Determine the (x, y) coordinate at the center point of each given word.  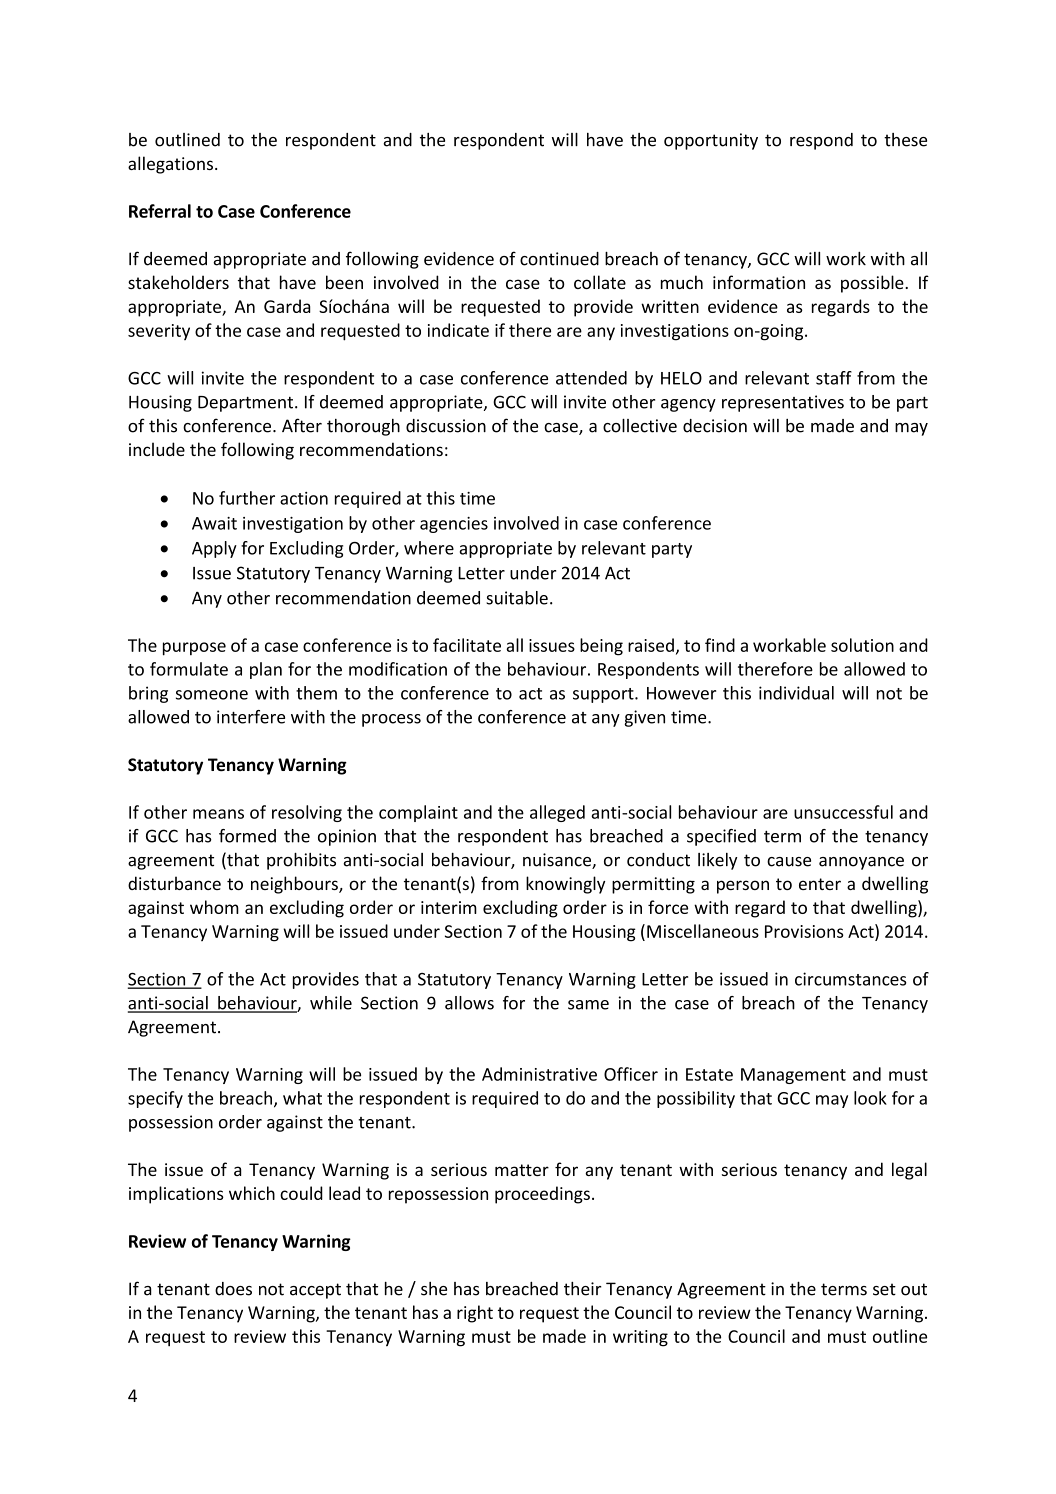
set (884, 1289)
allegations (170, 165)
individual (796, 693)
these (905, 140)
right (475, 1314)
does (233, 1289)
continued (559, 259)
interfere (251, 717)
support (604, 695)
